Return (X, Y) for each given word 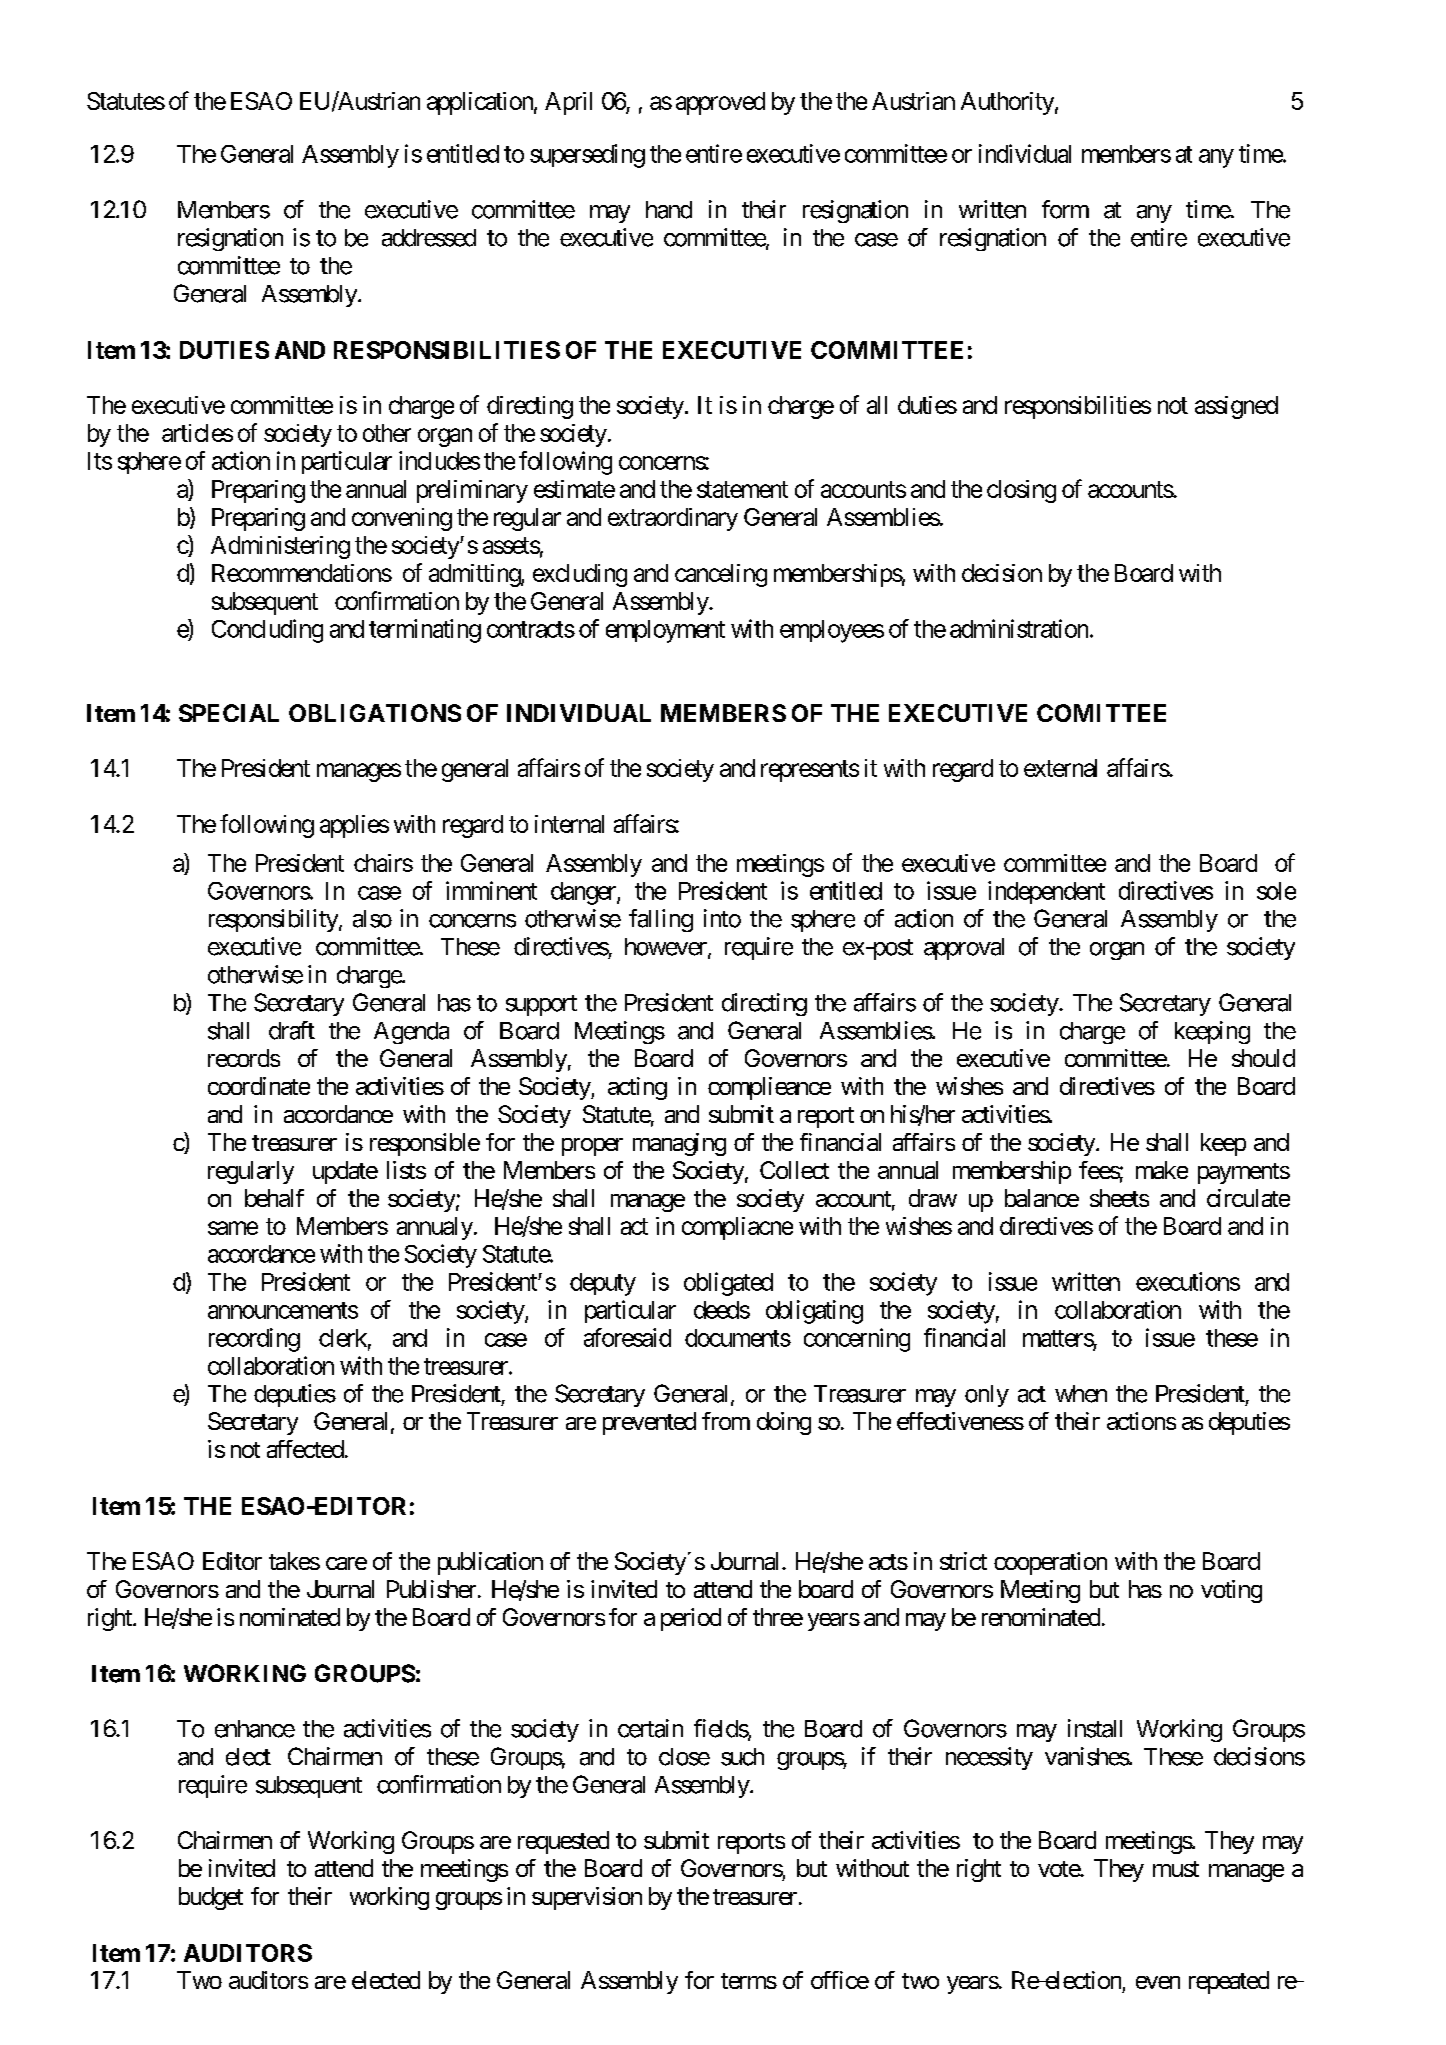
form (1065, 209)
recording (254, 1340)
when (1081, 1394)
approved (720, 103)
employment (665, 631)
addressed (429, 238)
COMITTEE (1101, 713)
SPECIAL (229, 713)
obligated (728, 1284)
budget (211, 1898)
